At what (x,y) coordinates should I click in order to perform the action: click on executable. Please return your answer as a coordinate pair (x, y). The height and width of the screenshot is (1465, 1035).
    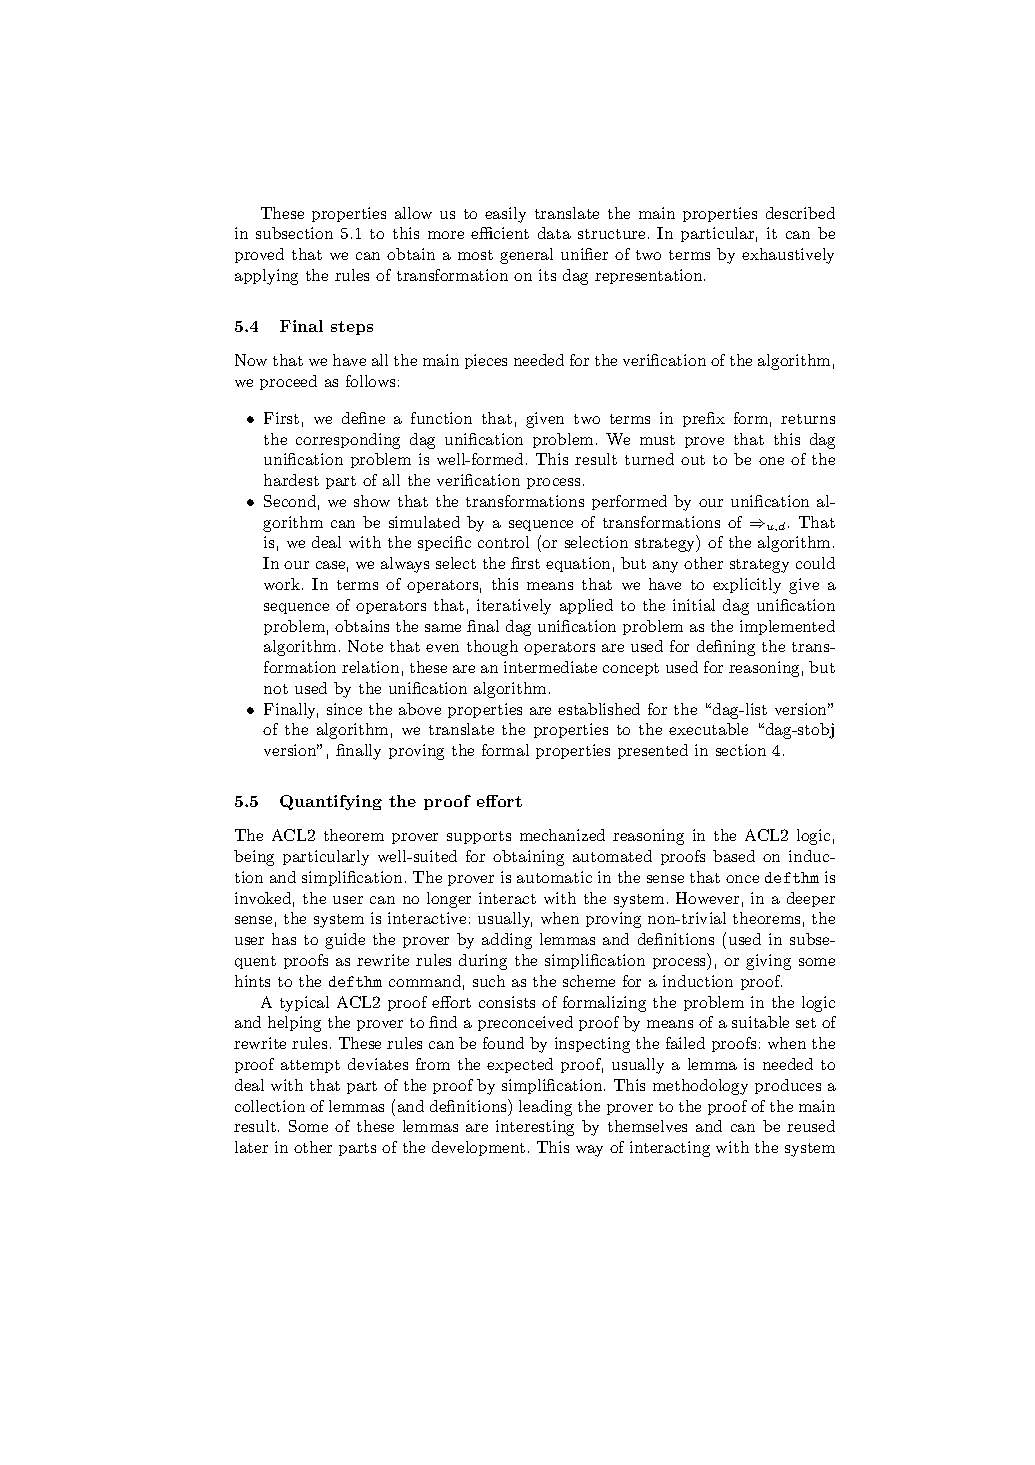
    Looking at the image, I should click on (708, 729).
